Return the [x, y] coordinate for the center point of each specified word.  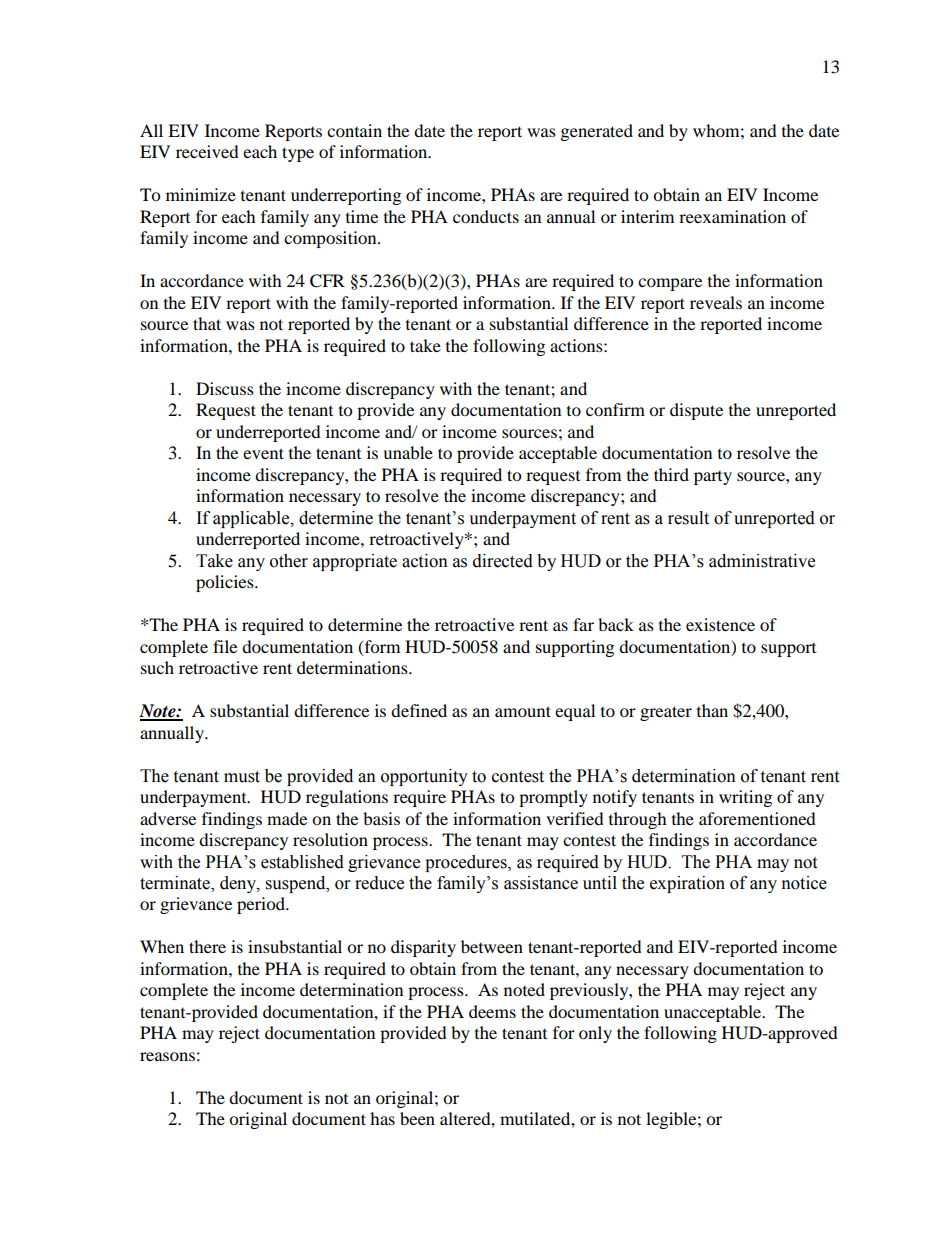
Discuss [225, 388]
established [302, 862]
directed [503, 561]
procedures [467, 863]
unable [408, 452]
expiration [687, 884]
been [417, 1118]
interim [647, 216]
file [225, 646]
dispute [696, 411]
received [207, 151]
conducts [486, 216]
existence [720, 624]
